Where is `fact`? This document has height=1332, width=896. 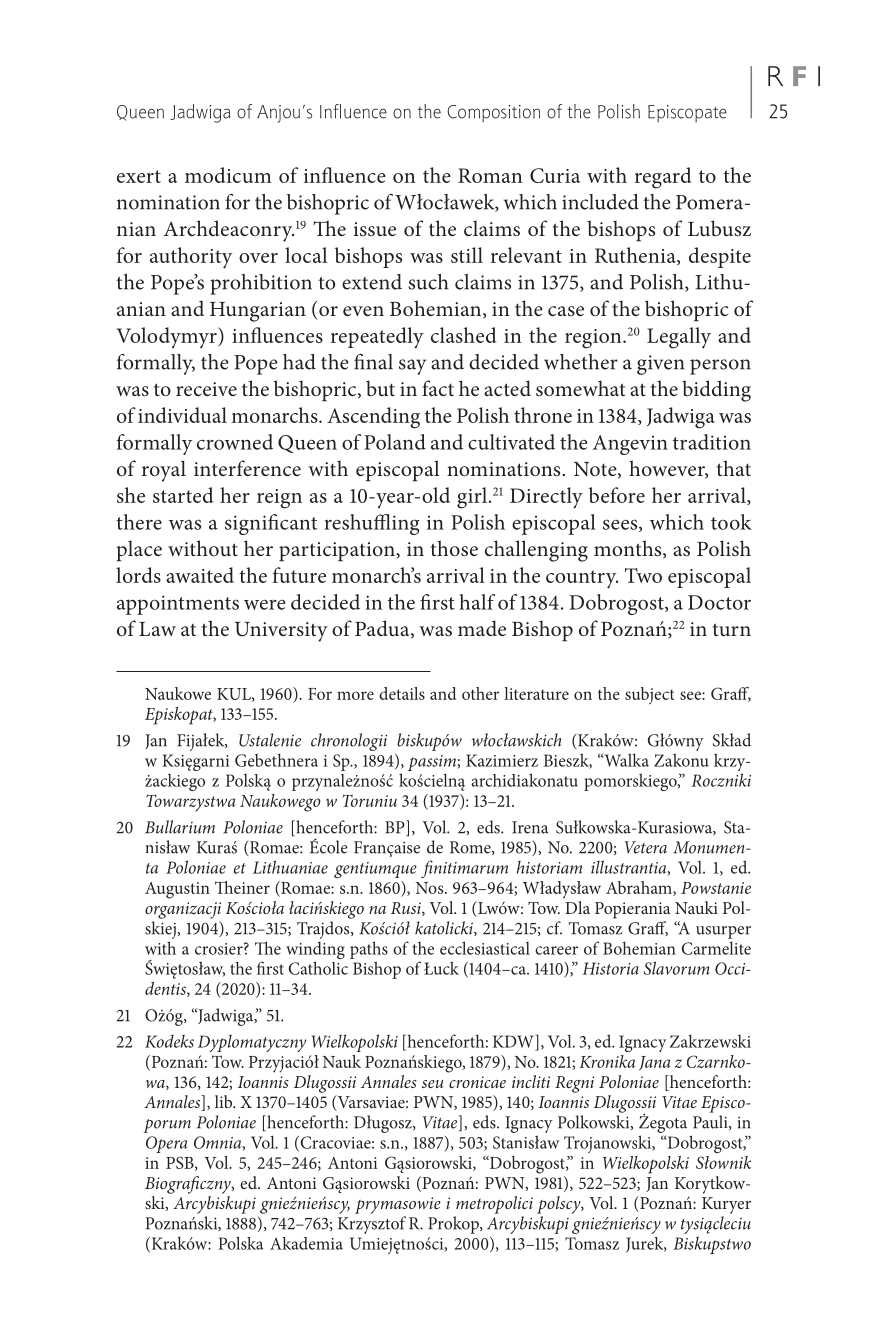
fact is located at coordinates (438, 388).
